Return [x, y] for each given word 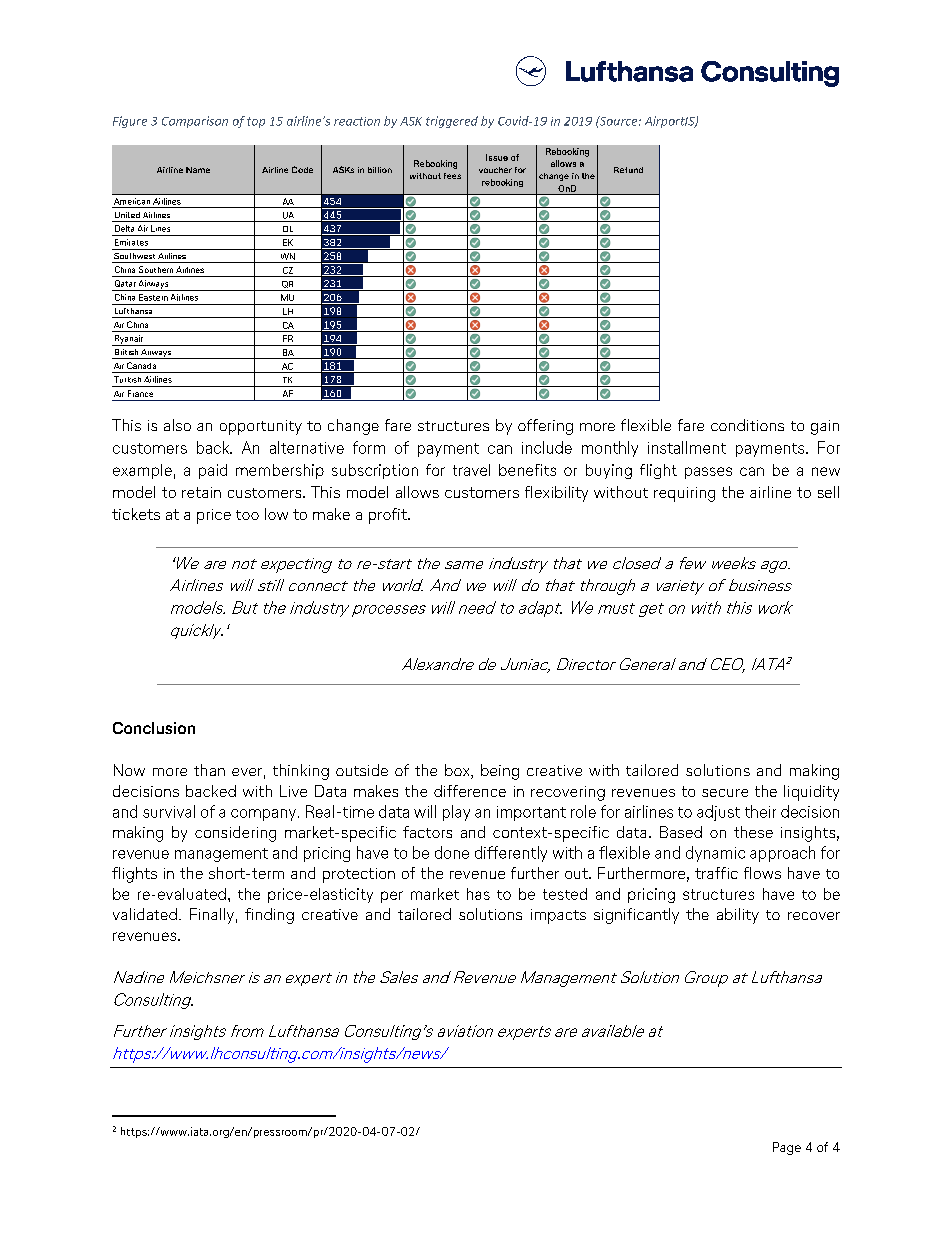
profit [389, 516]
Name [198, 170]
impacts [558, 916]
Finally [212, 916]
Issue [497, 157]
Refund [628, 170]
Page [787, 1148]
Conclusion [154, 728]
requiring [684, 494]
